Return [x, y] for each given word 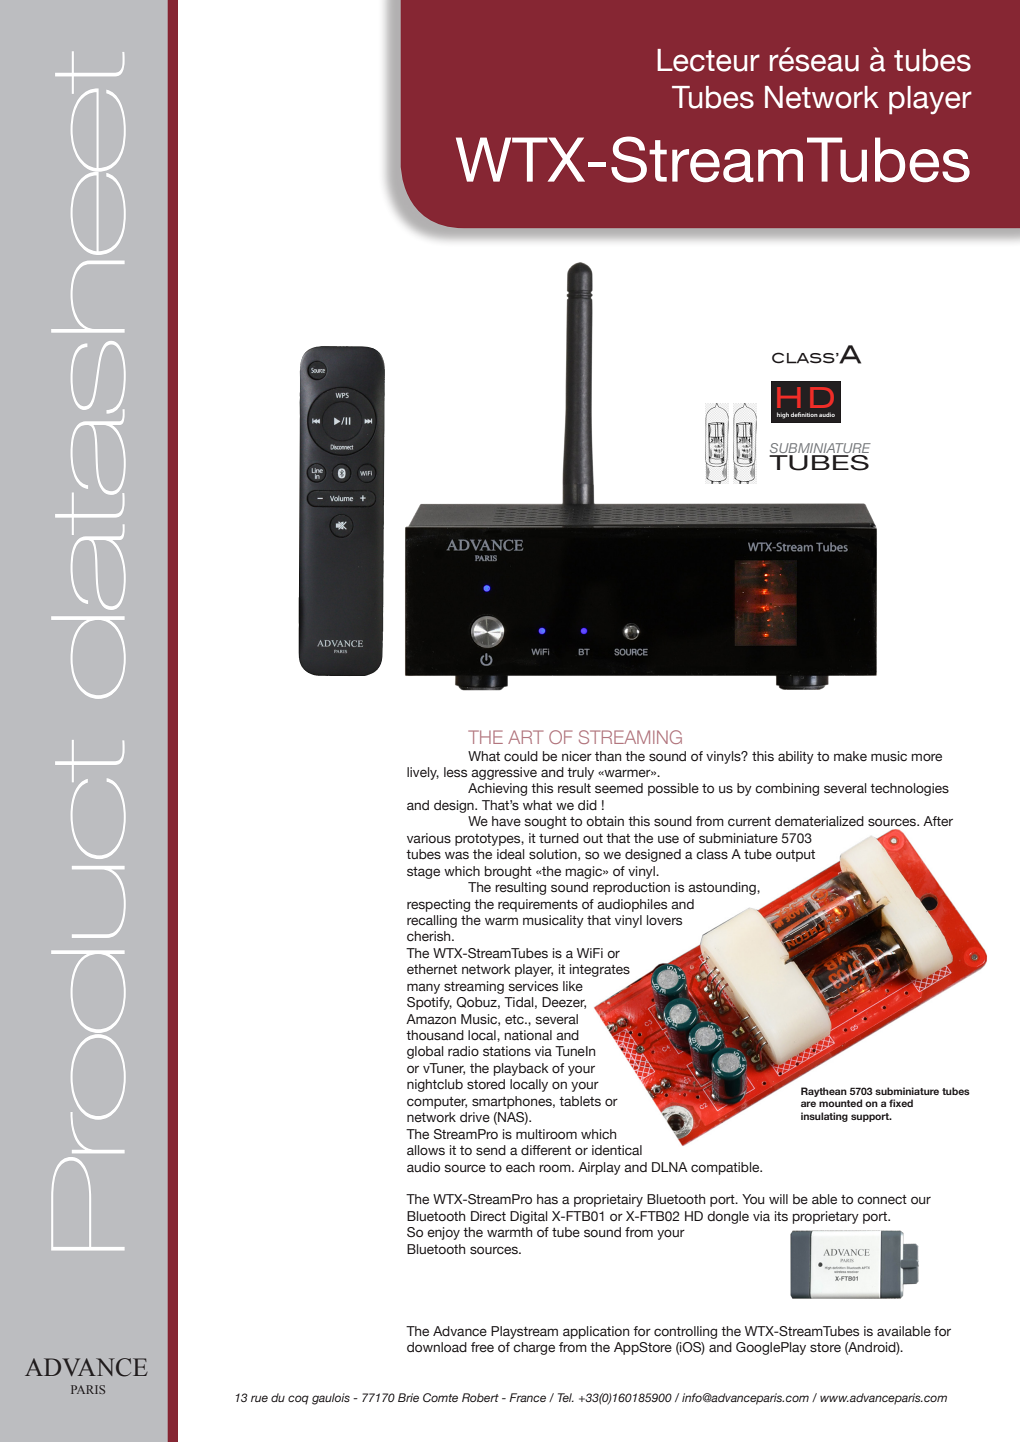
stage [423, 873]
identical [617, 1150]
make [850, 756]
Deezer [564, 1003]
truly [580, 773]
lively [423, 773]
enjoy [443, 1233]
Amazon [431, 1019]
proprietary [826, 1217]
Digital [529, 1217]
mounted [840, 1103]
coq [298, 1400]
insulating [824, 1117]
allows [426, 1150]
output [795, 856]
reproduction [631, 888]
